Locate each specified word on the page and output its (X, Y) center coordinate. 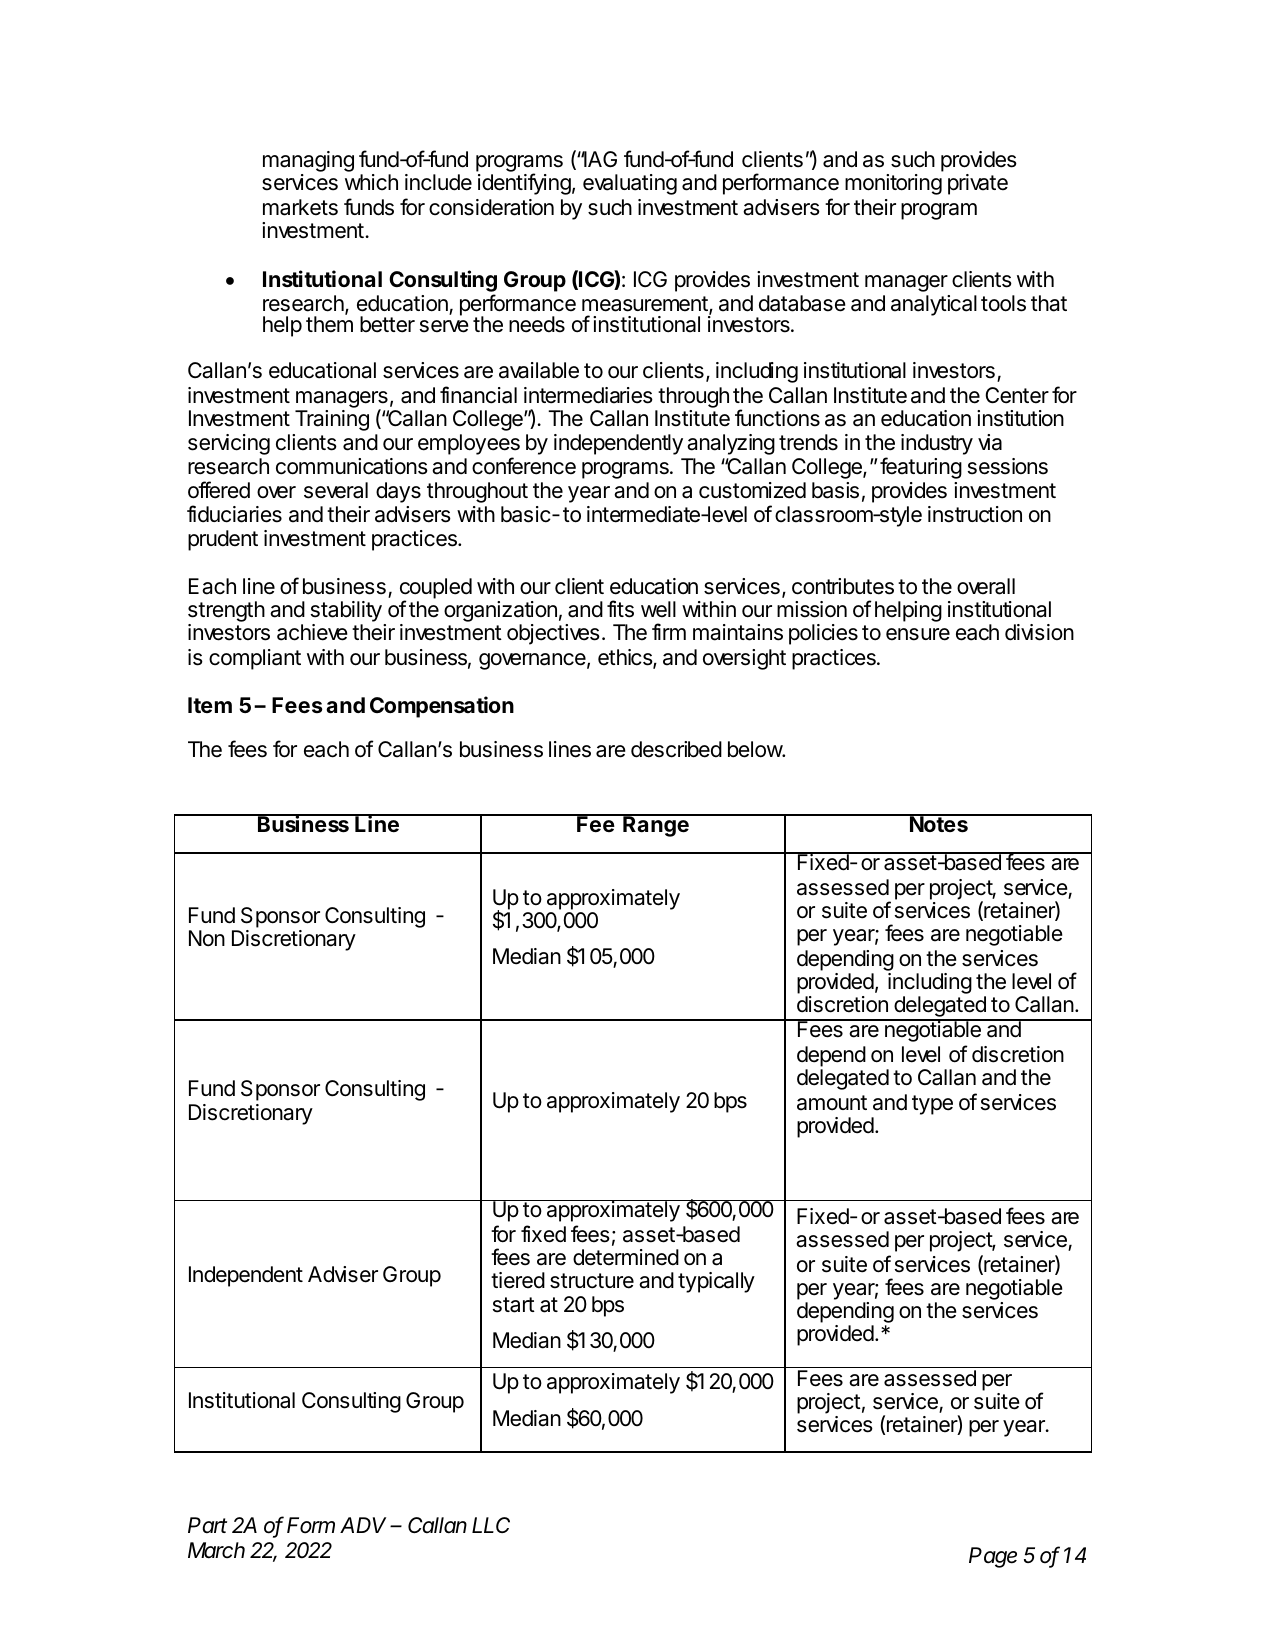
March (216, 1550)
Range (656, 825)
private (978, 184)
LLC (491, 1525)
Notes (939, 823)
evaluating (630, 184)
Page (993, 1557)
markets (300, 207)
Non (207, 938)
